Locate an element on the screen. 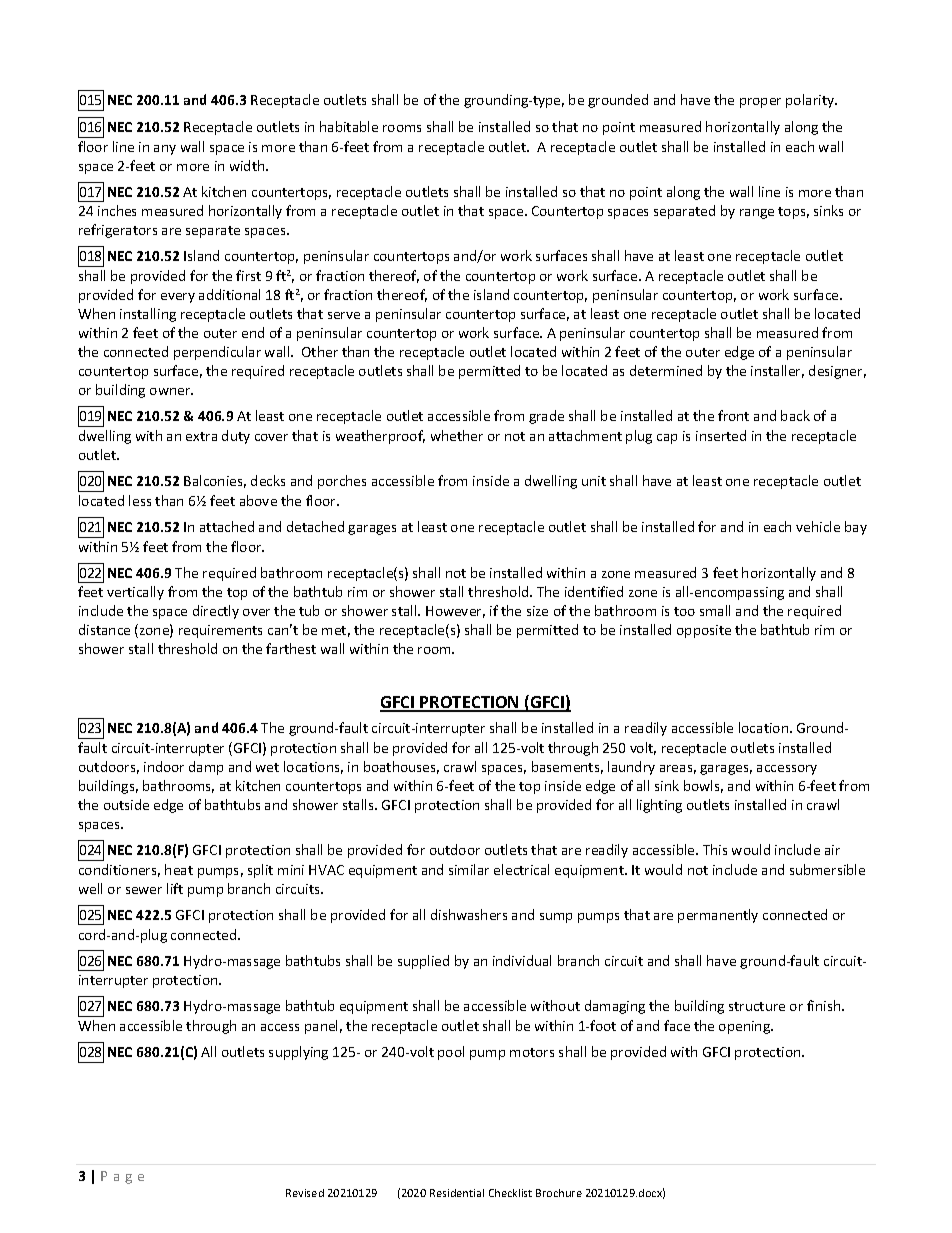 This screenshot has width=952, height=1233. Residential is located at coordinates (457, 1193).
